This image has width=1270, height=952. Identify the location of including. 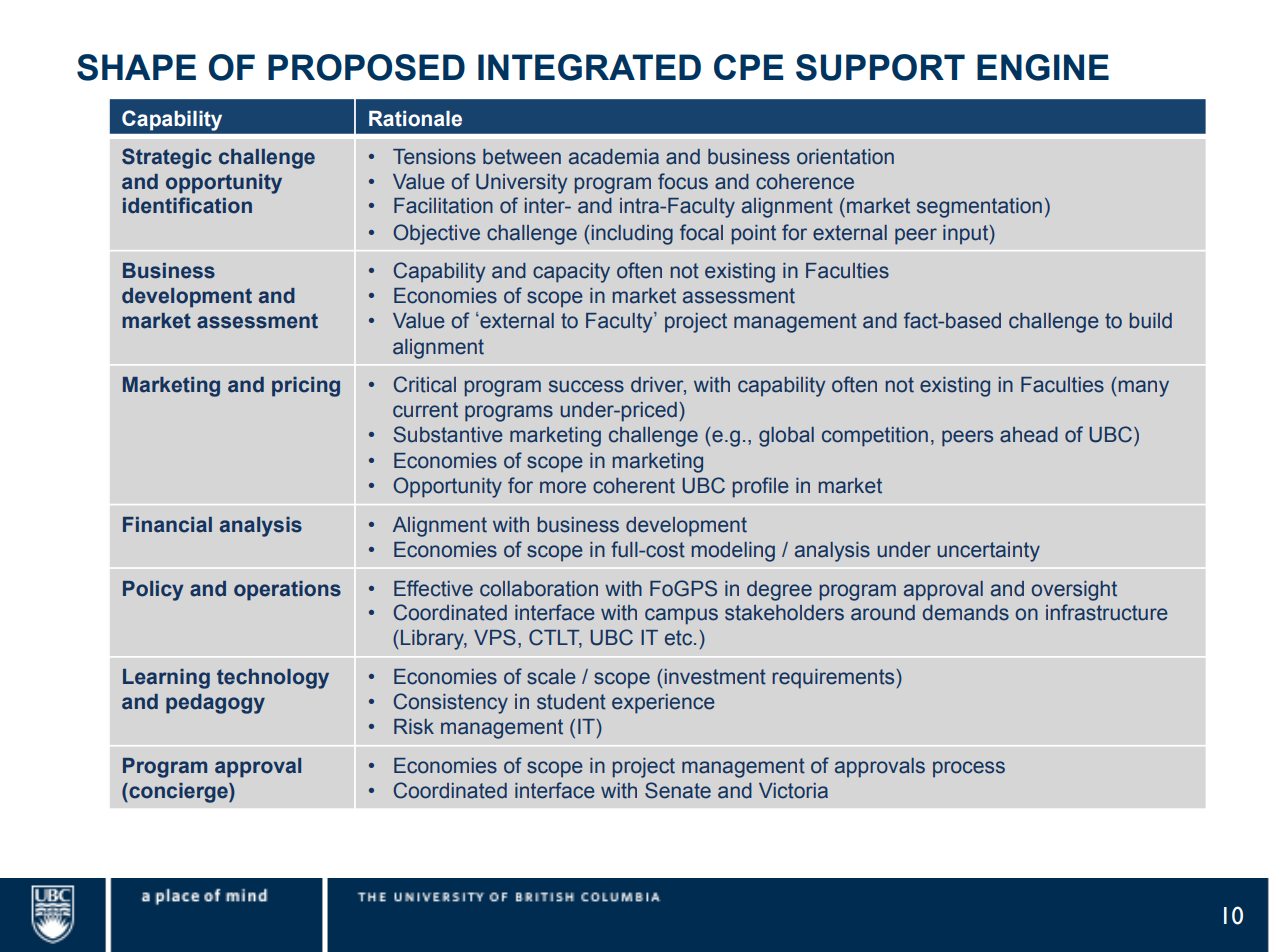
(631, 235).
